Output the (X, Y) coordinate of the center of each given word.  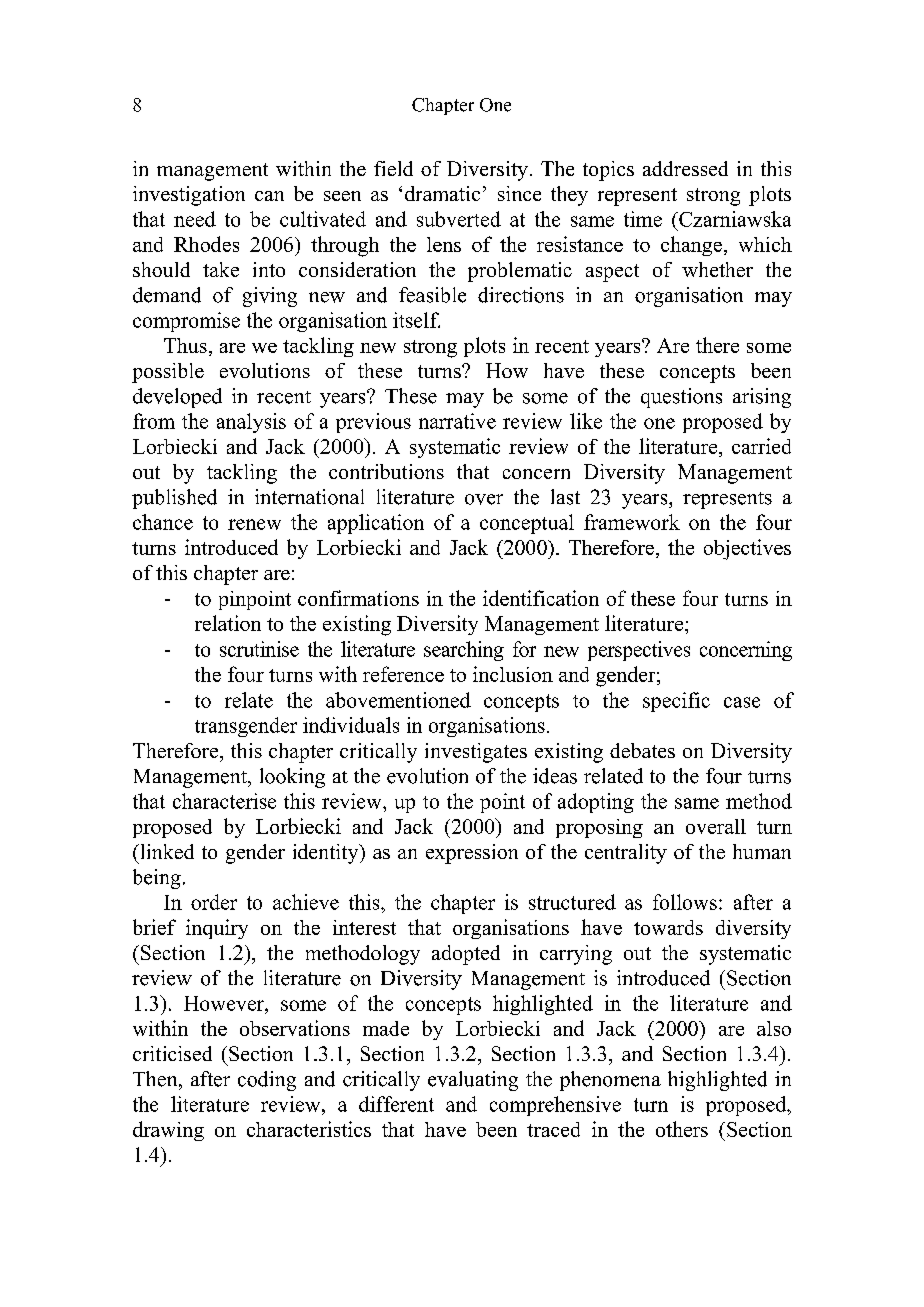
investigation (189, 196)
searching (464, 651)
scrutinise (259, 649)
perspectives (639, 651)
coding (267, 1081)
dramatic (442, 193)
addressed (685, 168)
